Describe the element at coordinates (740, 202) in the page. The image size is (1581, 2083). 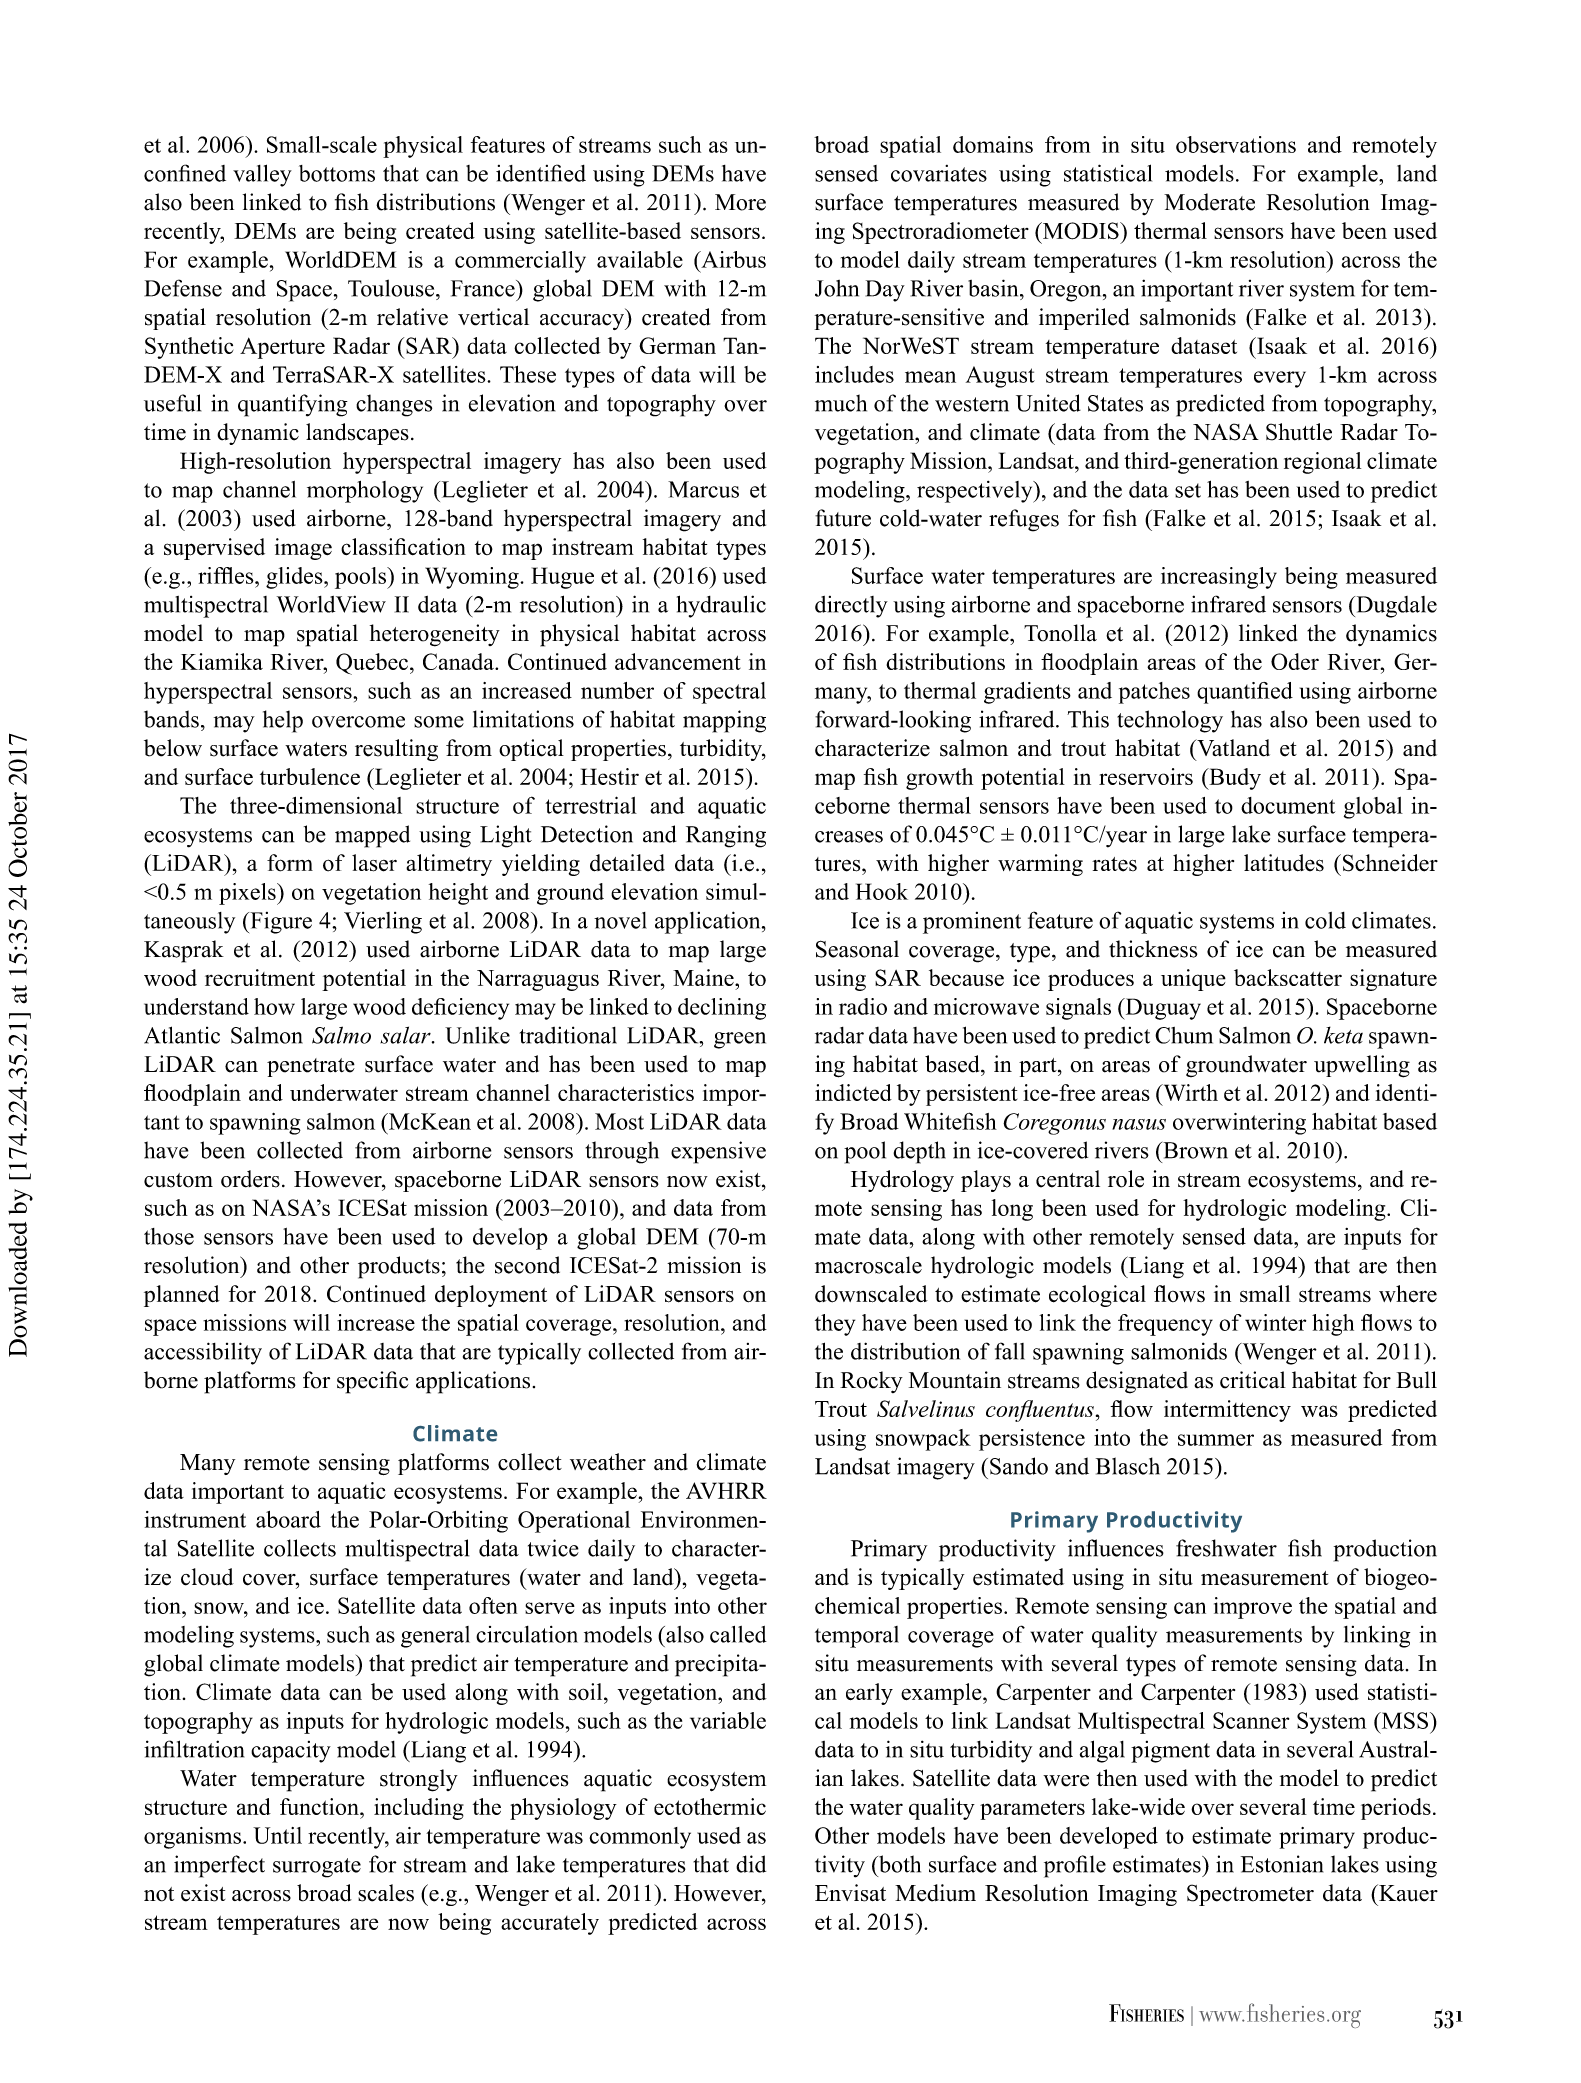
I see `More` at that location.
